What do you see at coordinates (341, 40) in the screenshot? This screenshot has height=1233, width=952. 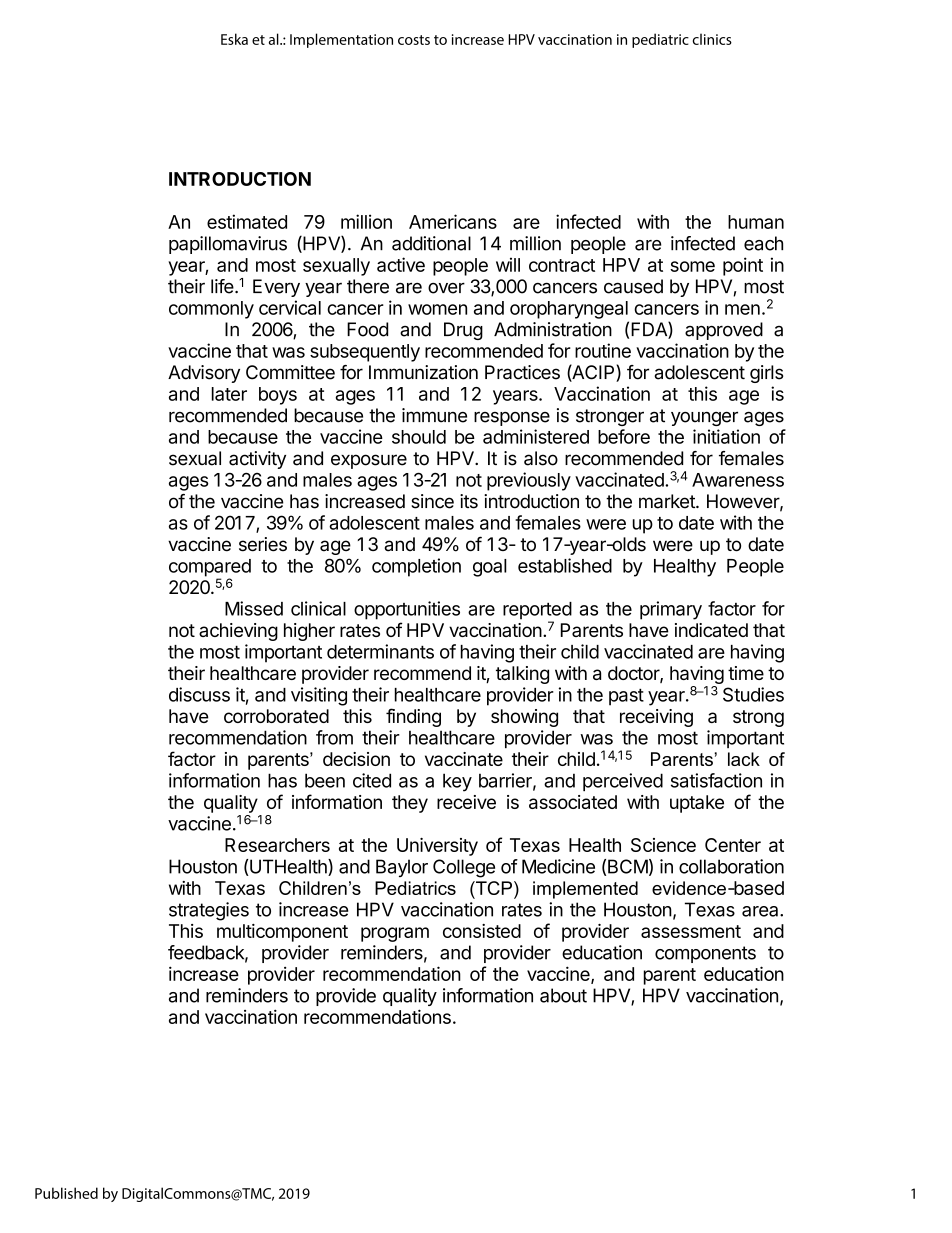 I see `Implementation` at bounding box center [341, 40].
